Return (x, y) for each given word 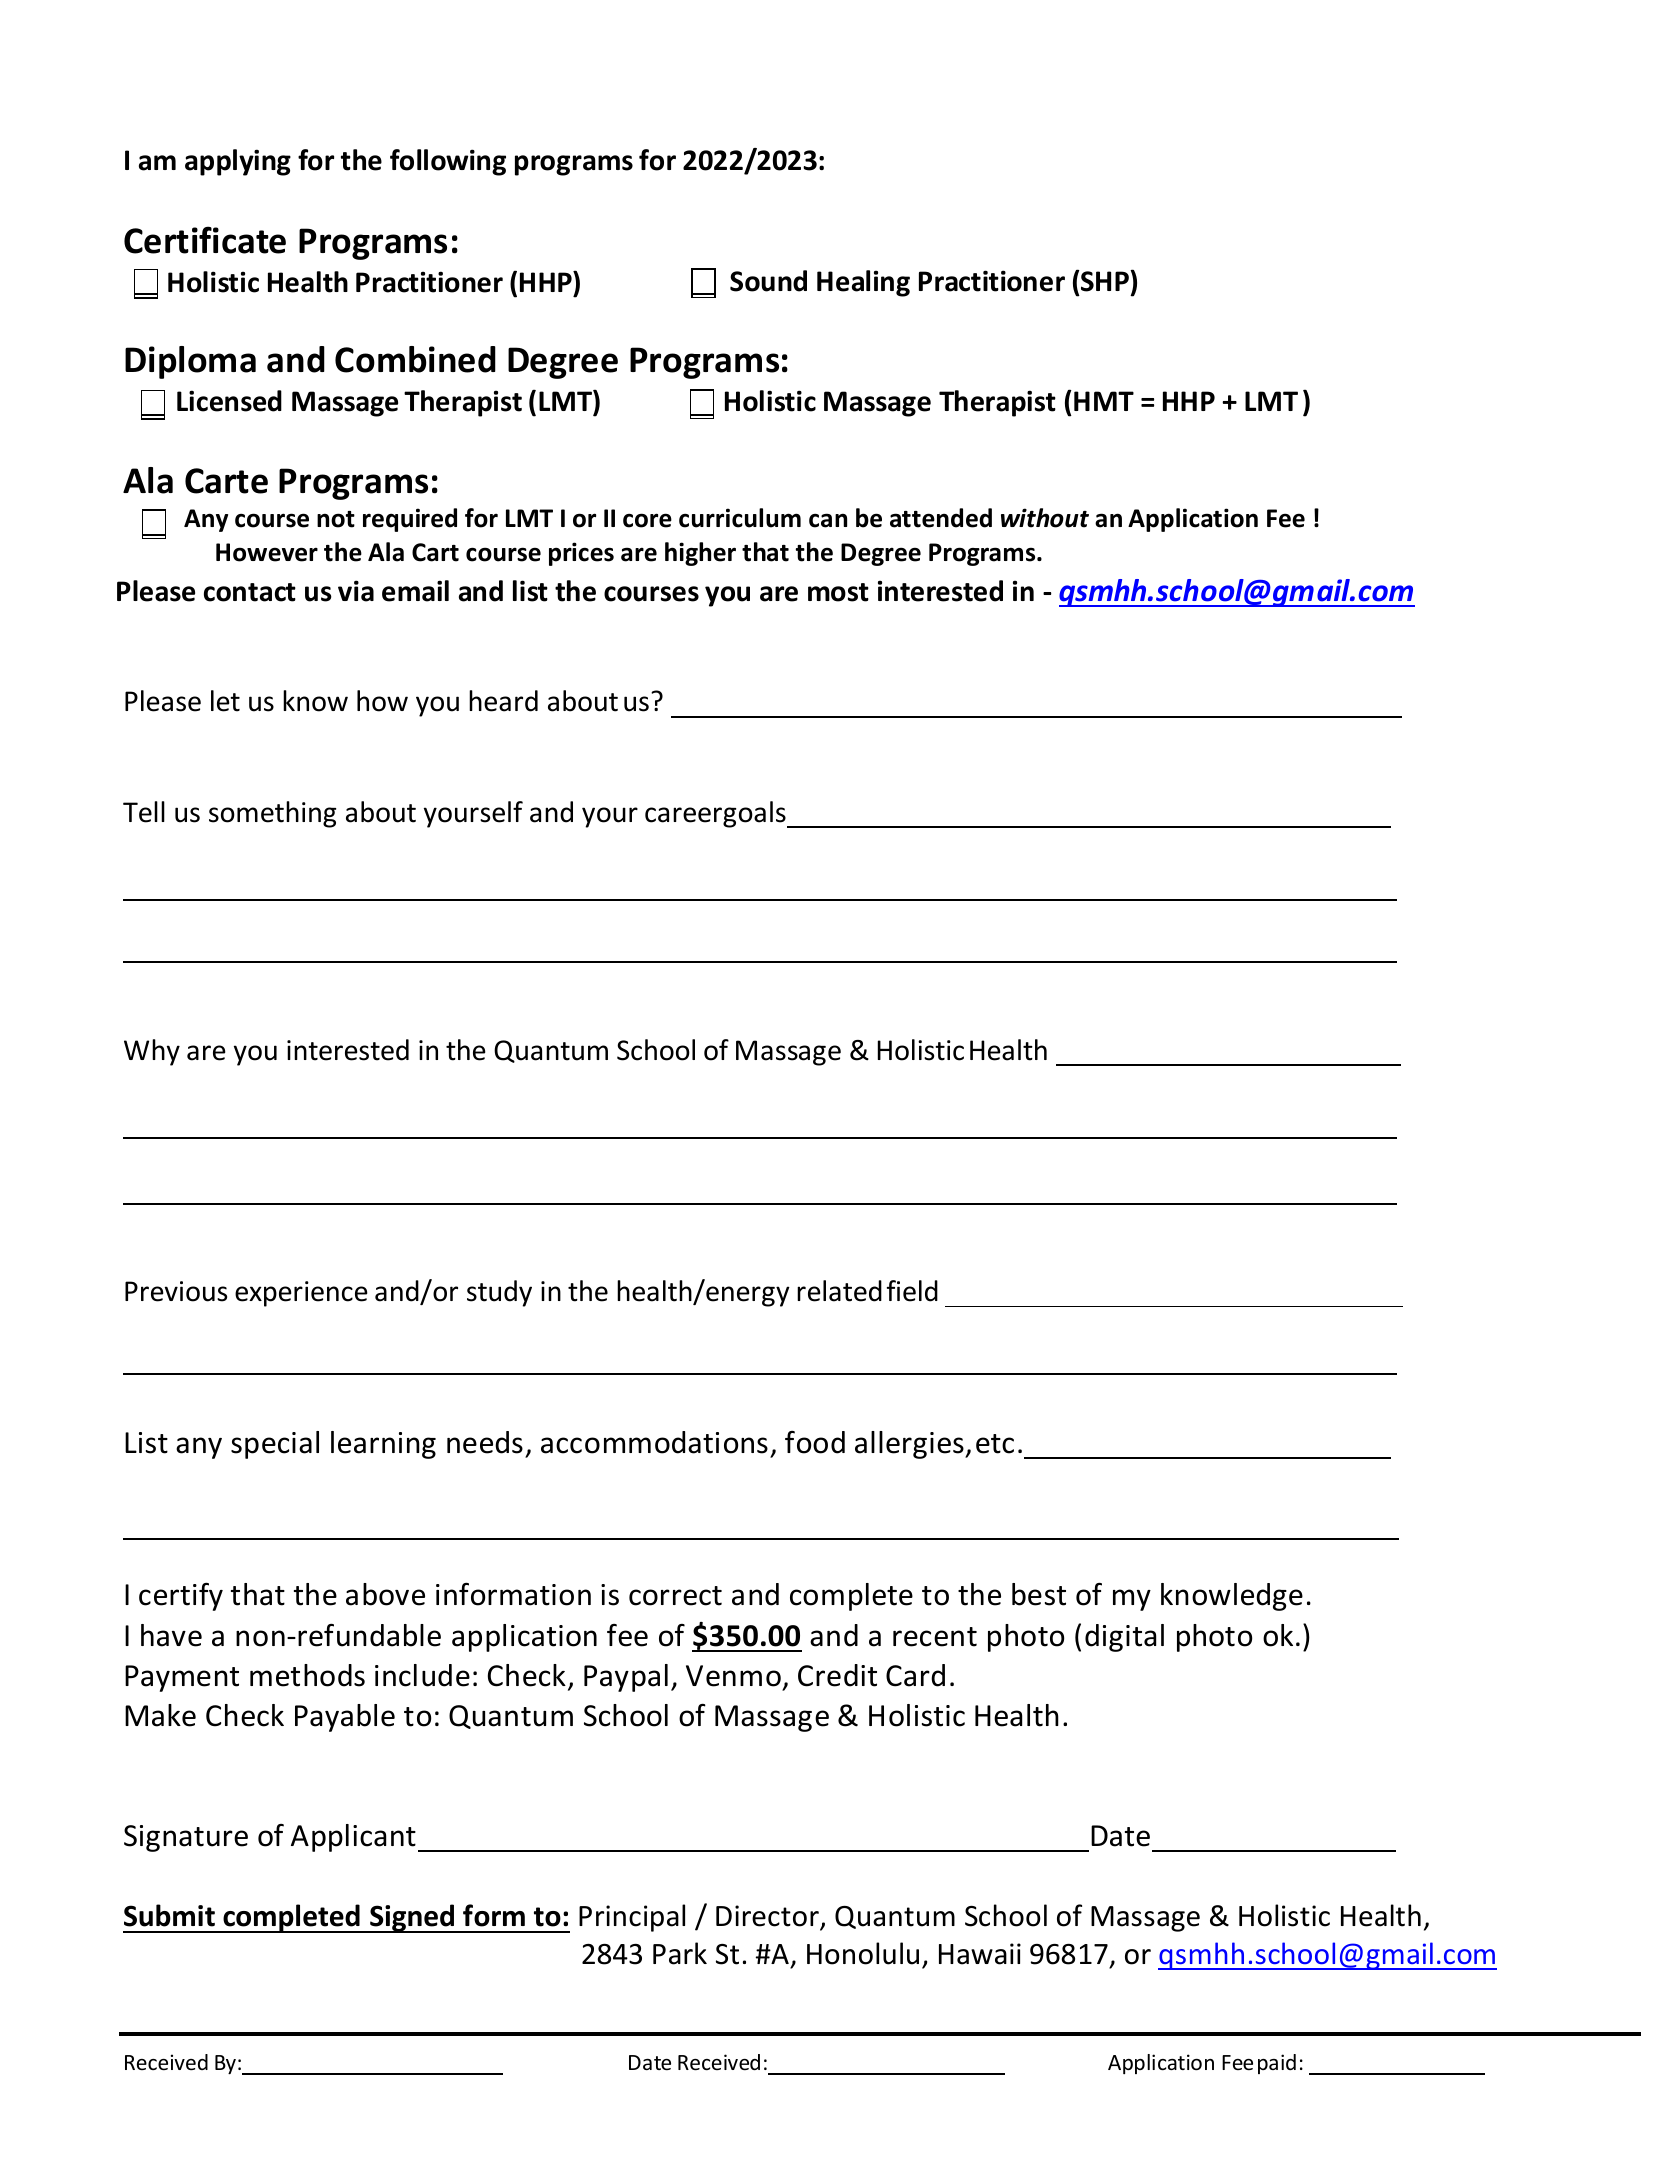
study (499, 1293)
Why (152, 1052)
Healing (863, 283)
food (815, 1442)
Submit (169, 1915)
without (1045, 518)
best (1039, 1594)
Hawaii (980, 1954)
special (275, 1445)
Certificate (205, 240)
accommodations (654, 1442)
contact (250, 592)
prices (581, 554)
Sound (768, 281)
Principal (632, 1918)
